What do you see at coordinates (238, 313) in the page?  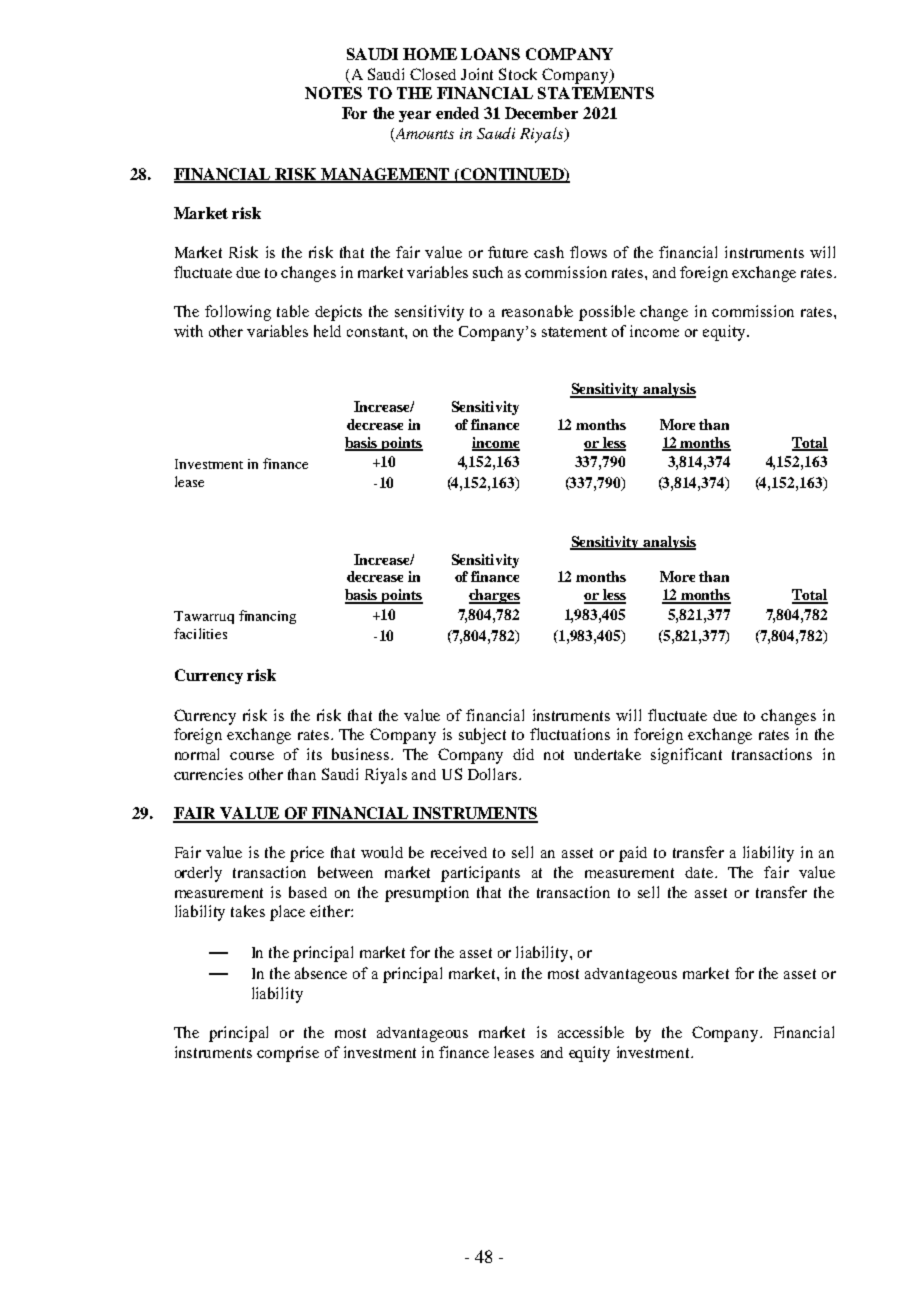 I see `following` at bounding box center [238, 313].
